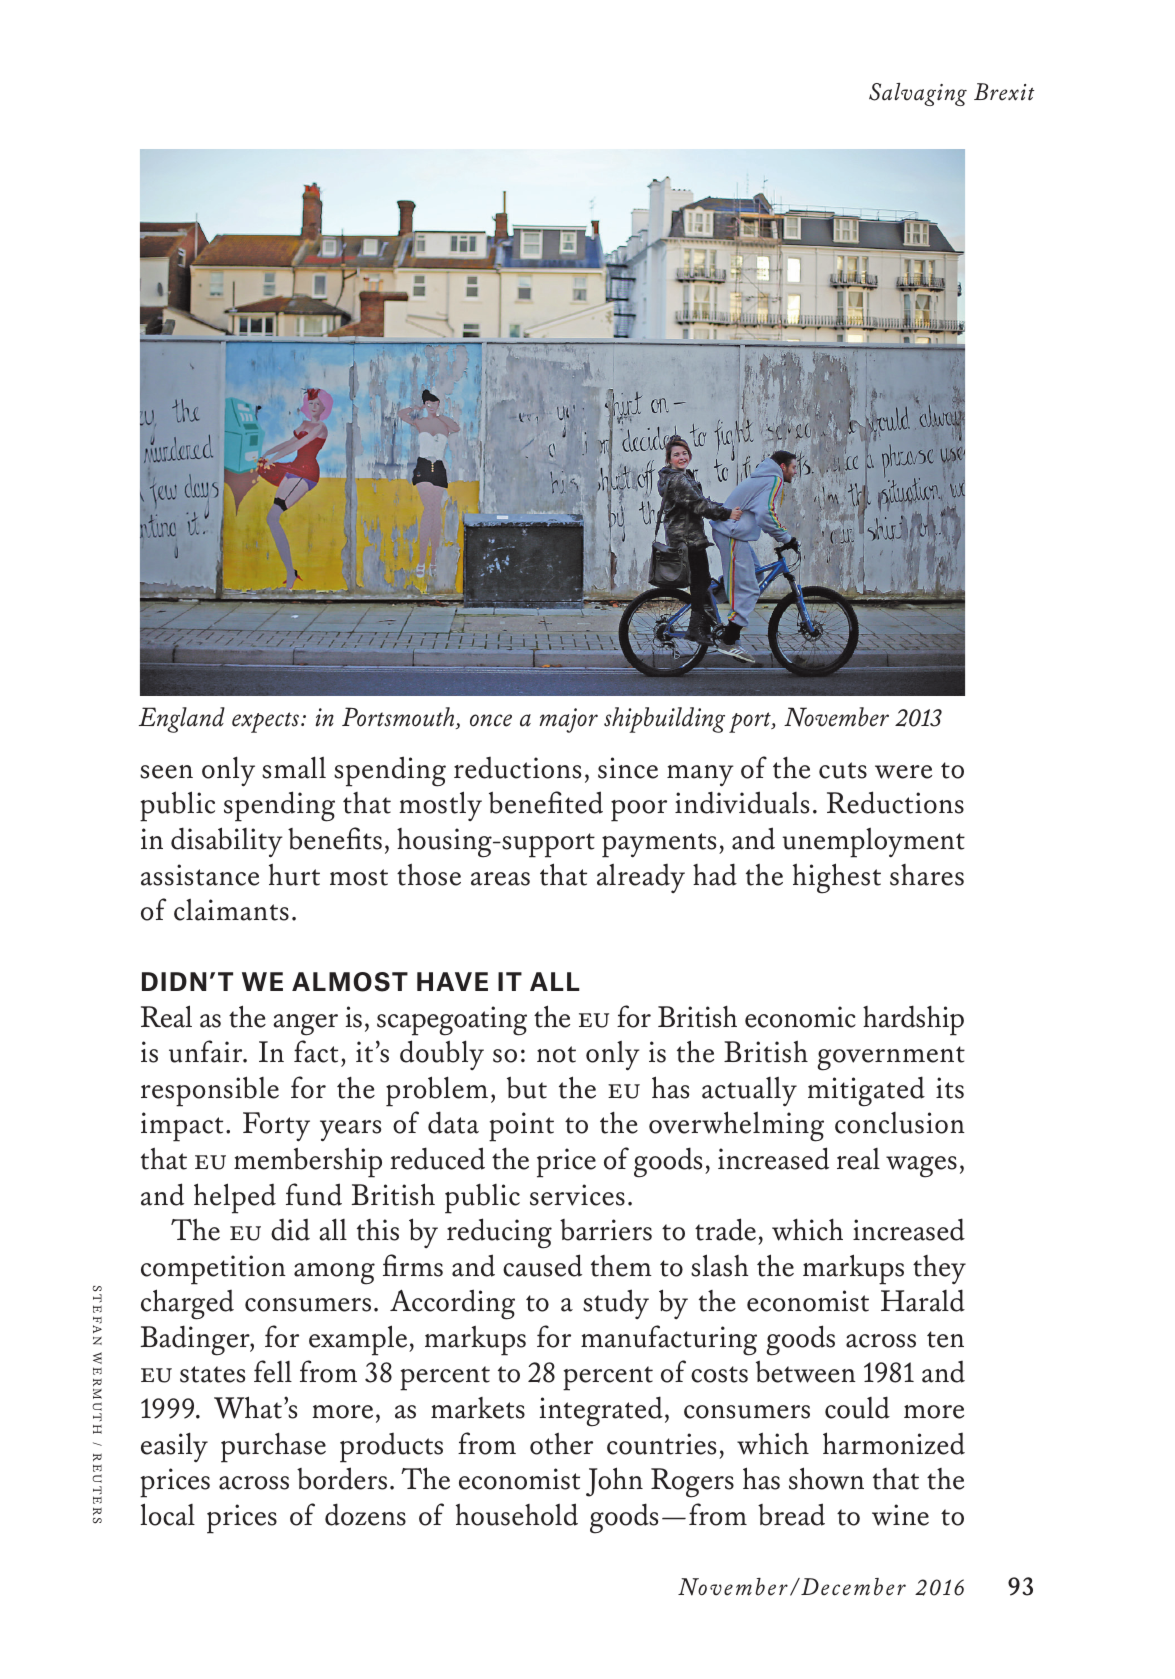 This screenshot has width=1175, height=1679. What do you see at coordinates (1004, 92) in the screenshot?
I see `Brexit` at bounding box center [1004, 92].
